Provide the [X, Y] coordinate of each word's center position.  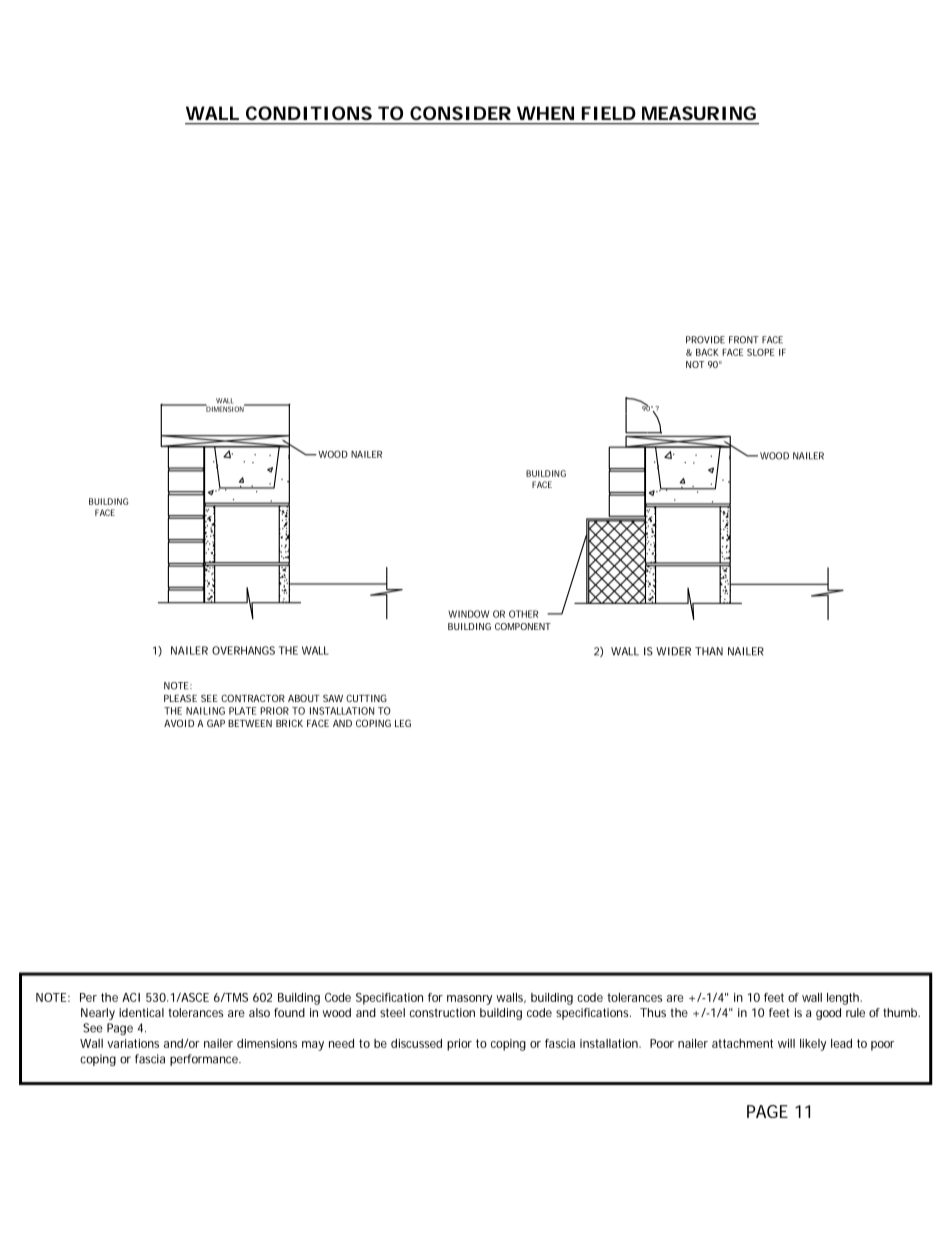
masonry [469, 1000]
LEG [403, 723]
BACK [707, 352]
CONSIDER [460, 113]
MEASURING [699, 113]
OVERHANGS [243, 650]
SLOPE [761, 352]
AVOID [179, 723]
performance [205, 1060]
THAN [709, 651]
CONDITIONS [309, 113]
